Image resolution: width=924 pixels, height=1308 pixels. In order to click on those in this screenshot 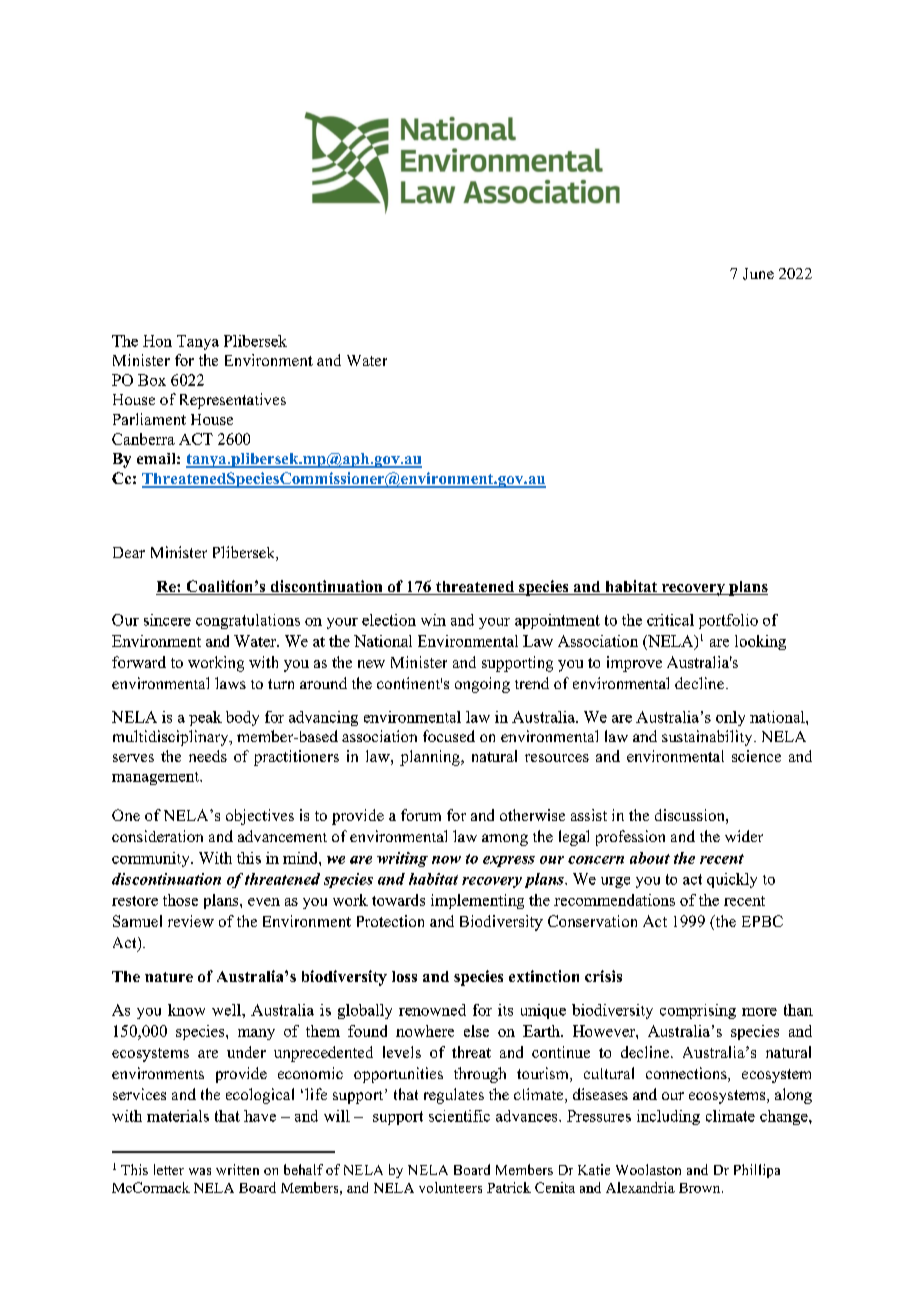, I will do `click(180, 900)`.
